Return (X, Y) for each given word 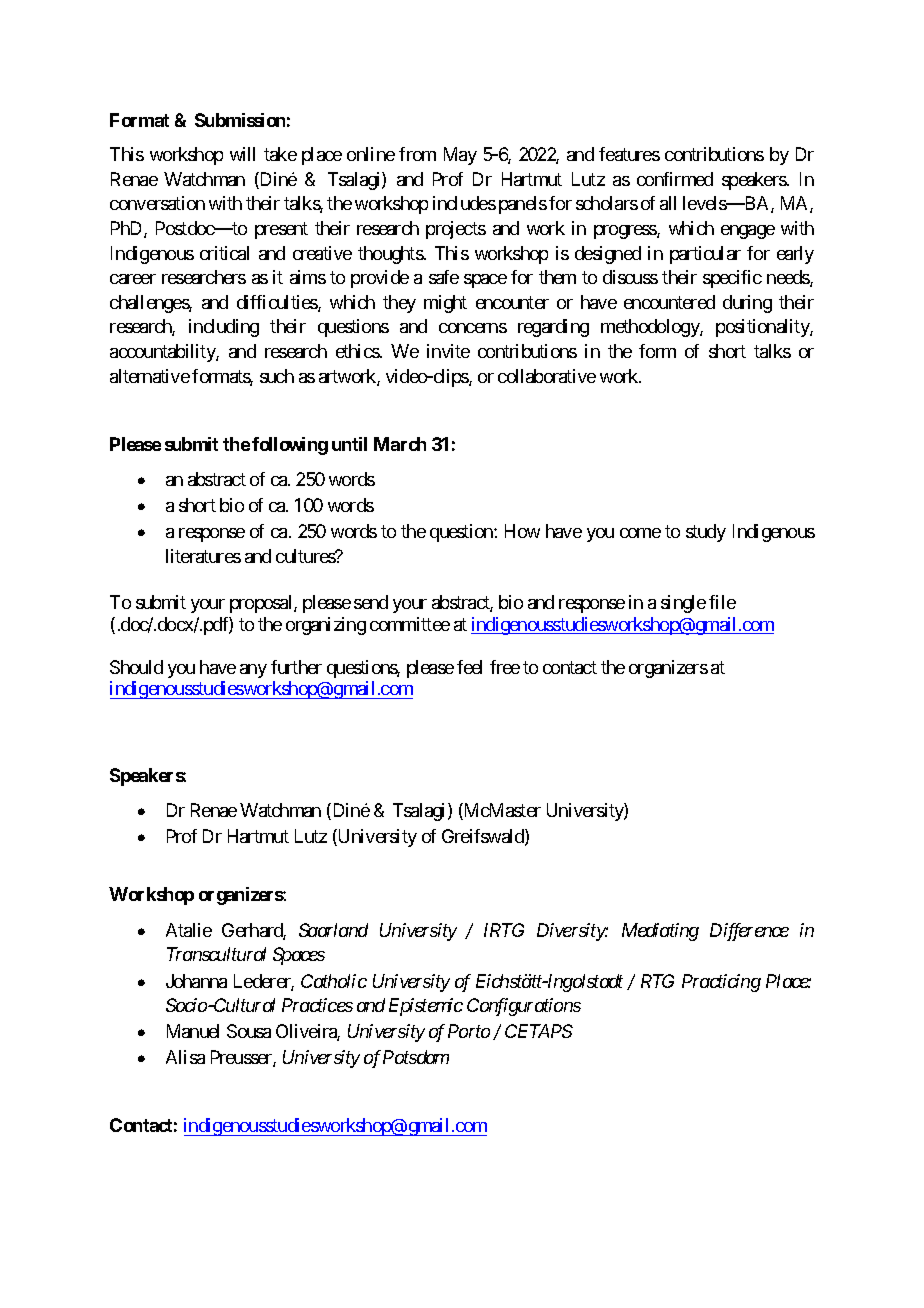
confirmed (675, 179)
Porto (469, 1031)
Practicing (721, 983)
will (242, 154)
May (460, 156)
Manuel (193, 1031)
